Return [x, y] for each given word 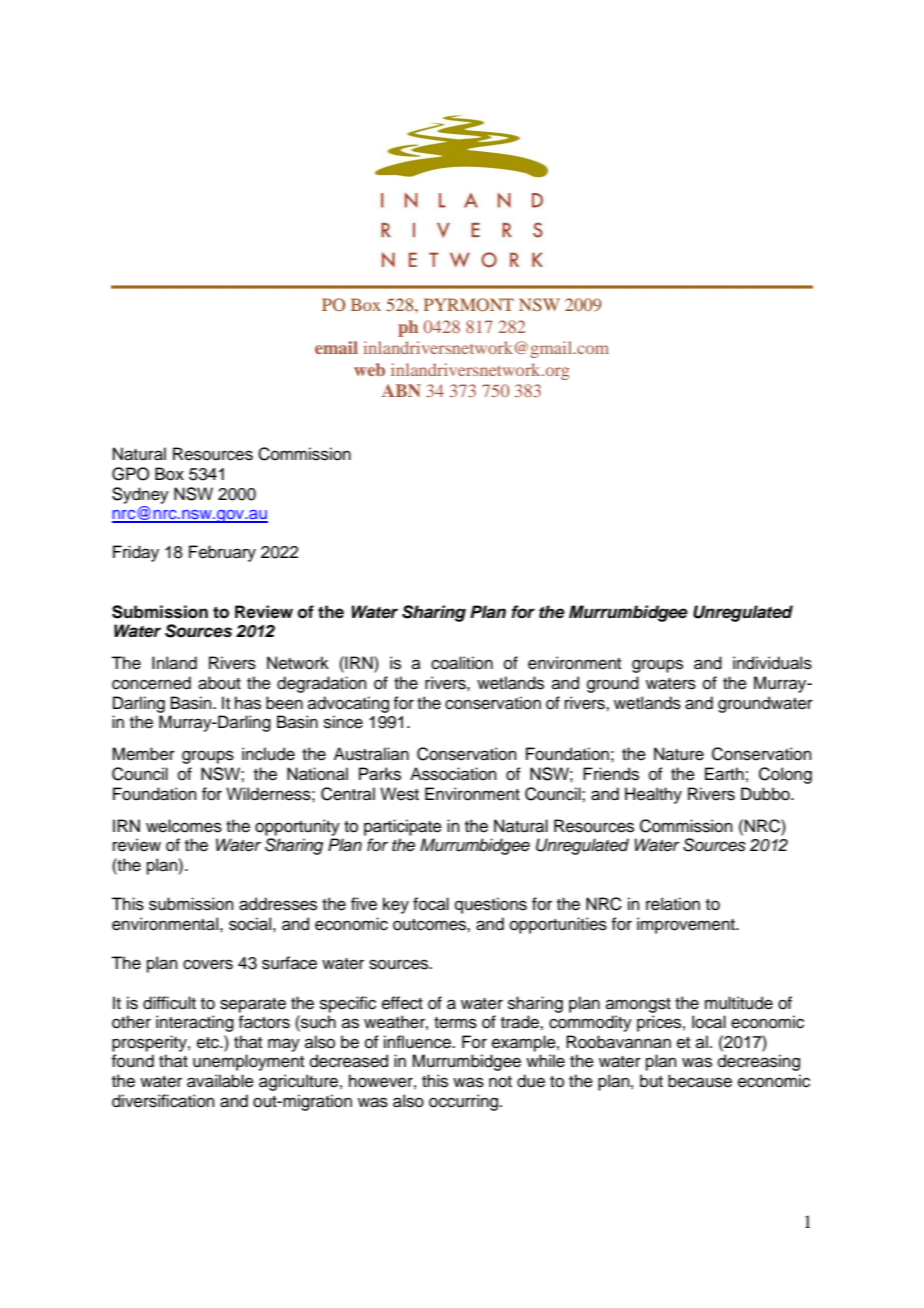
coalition [462, 663]
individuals [772, 663]
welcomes [184, 826]
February [222, 553]
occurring [463, 1102]
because [700, 1081]
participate [403, 827]
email [336, 347]
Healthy [653, 795]
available [220, 1081]
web [369, 369]
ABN [401, 390]
